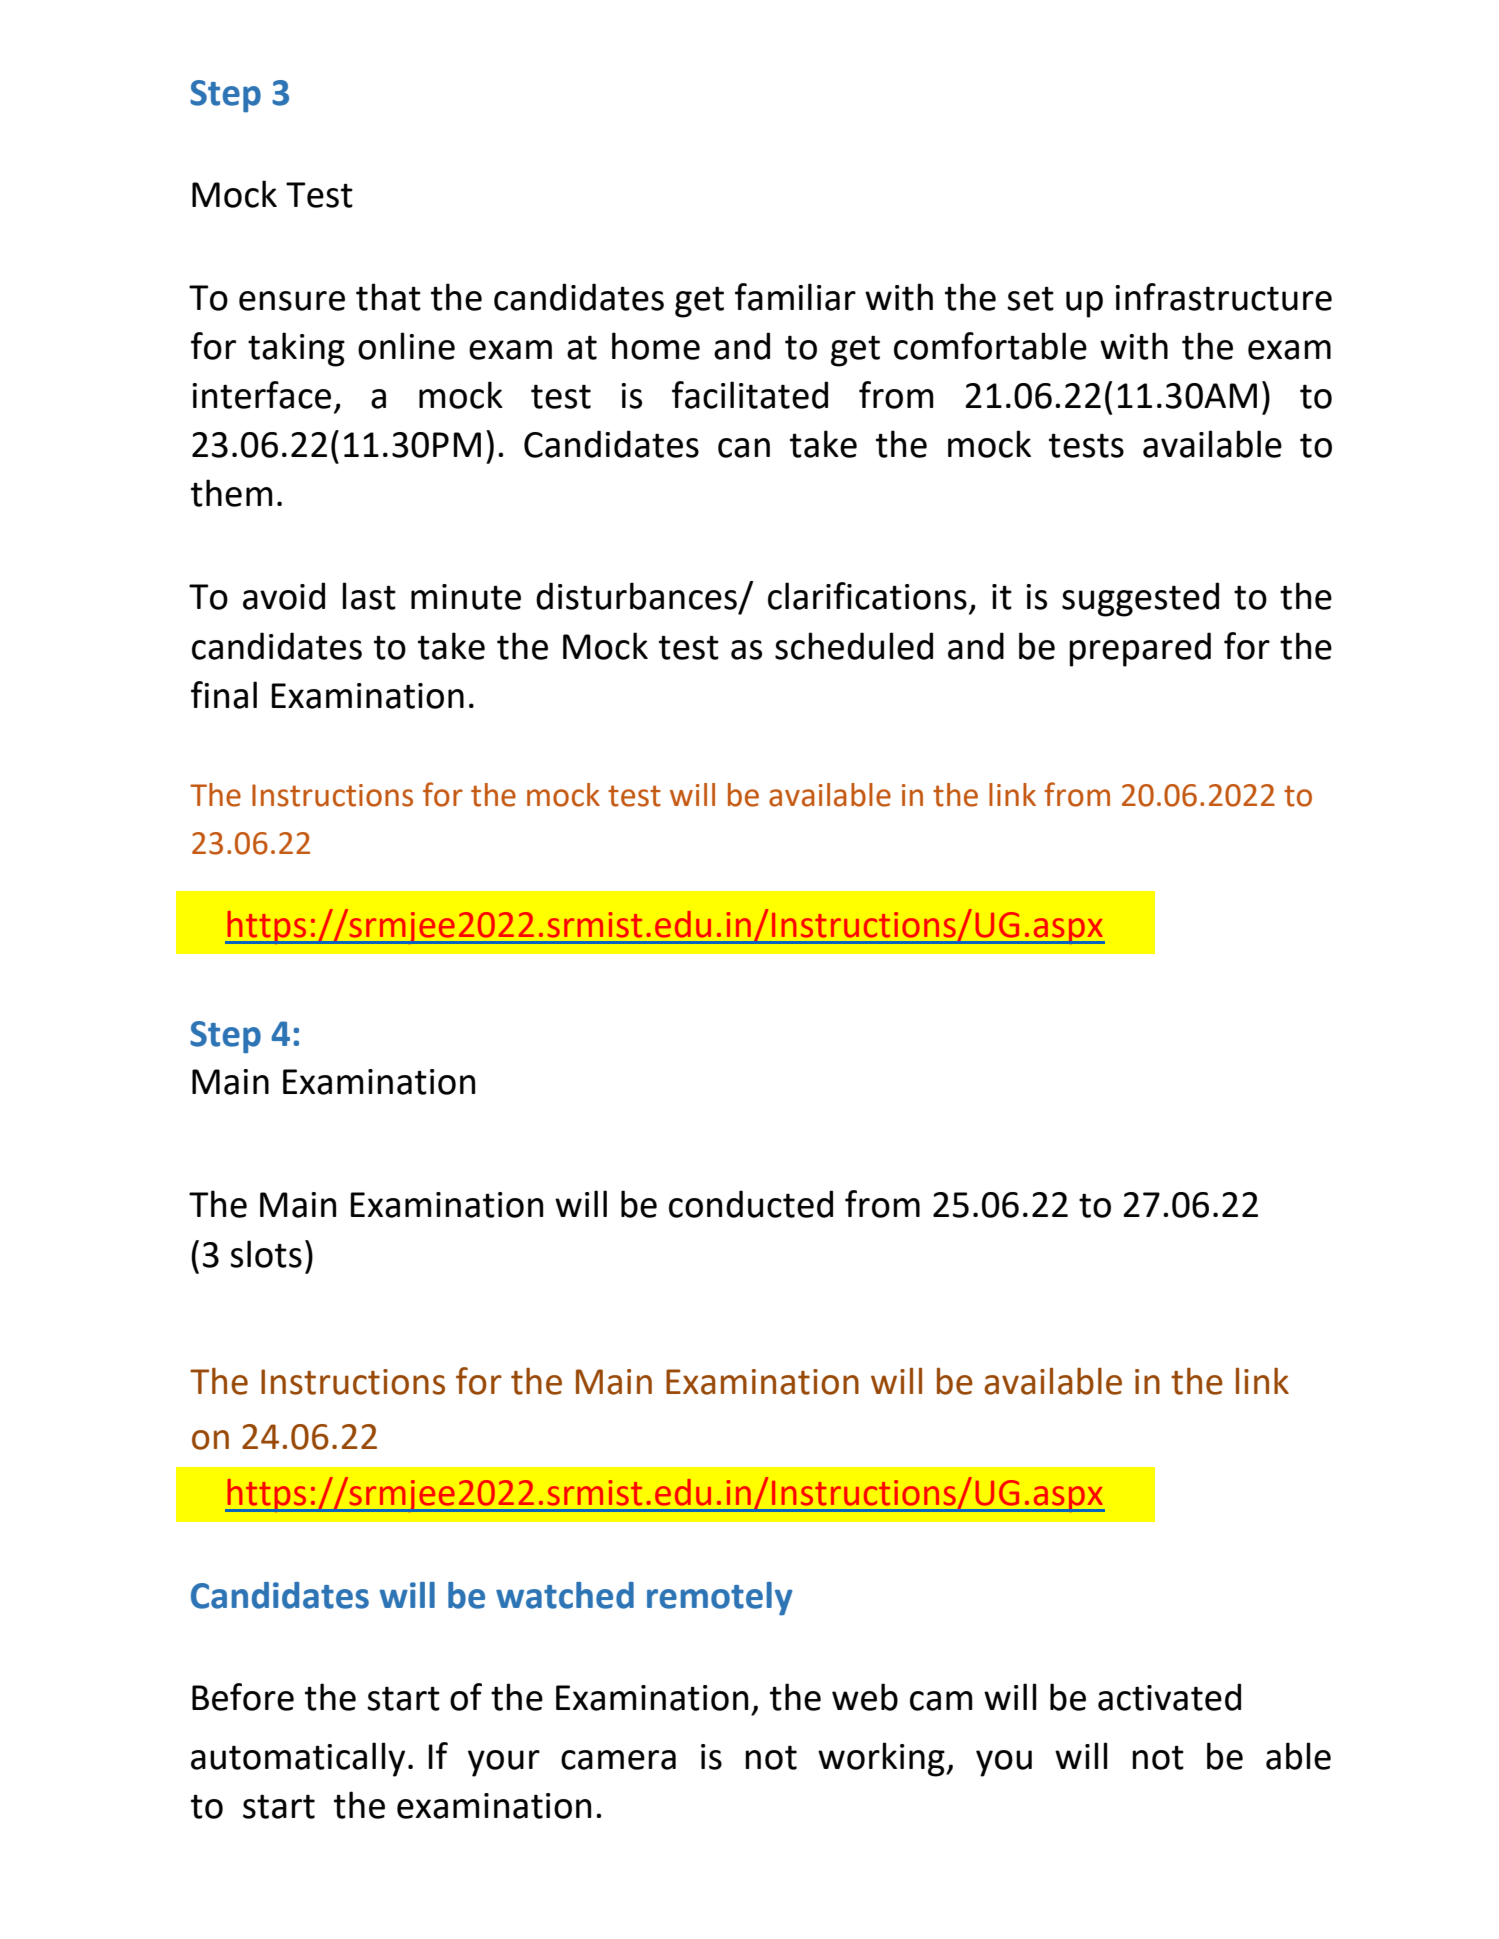 This screenshot has height=1939, width=1499. Describe the element at coordinates (854, 646) in the screenshot. I see `scheduled` at that location.
